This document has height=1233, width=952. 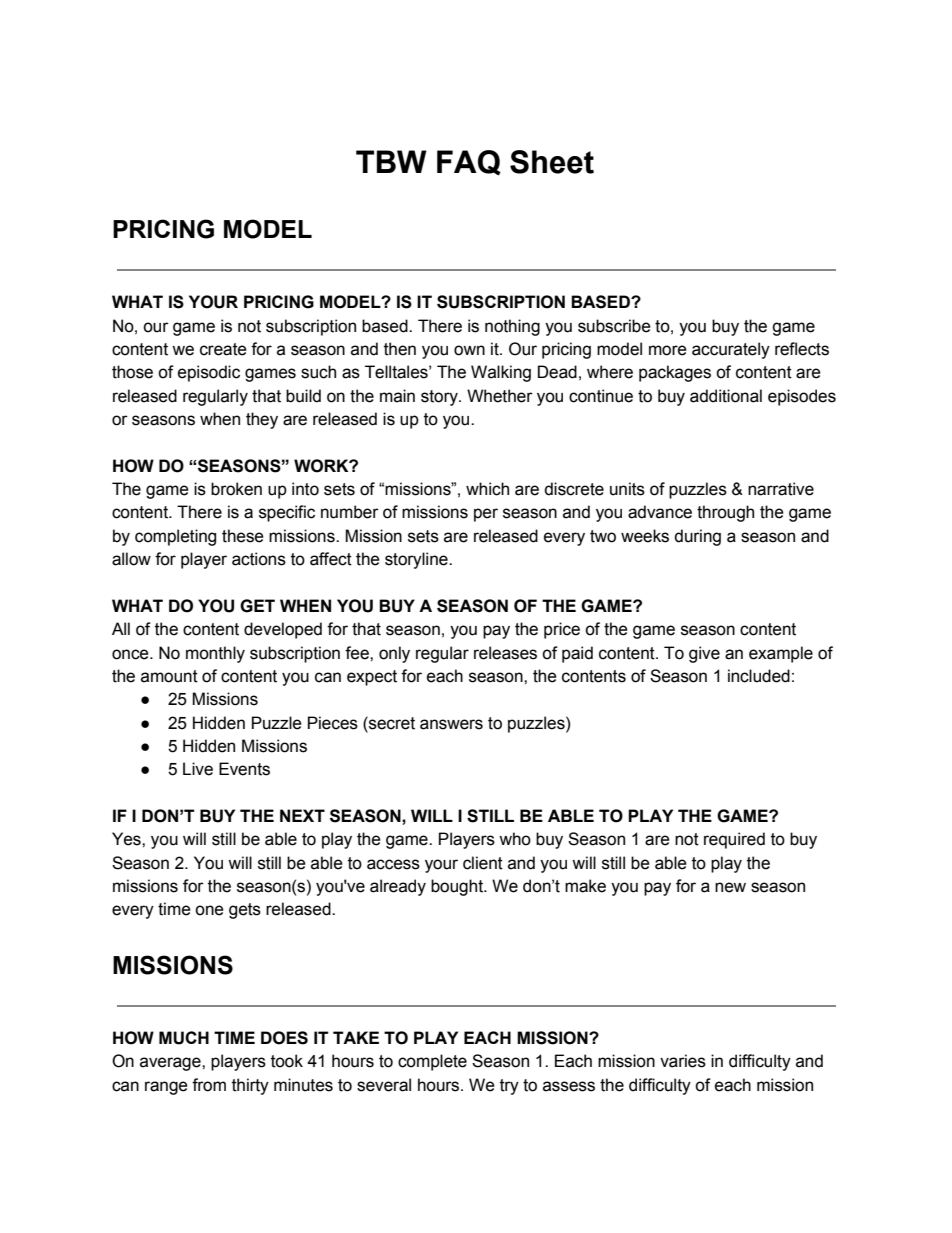 I want to click on from, so click(x=209, y=1085).
